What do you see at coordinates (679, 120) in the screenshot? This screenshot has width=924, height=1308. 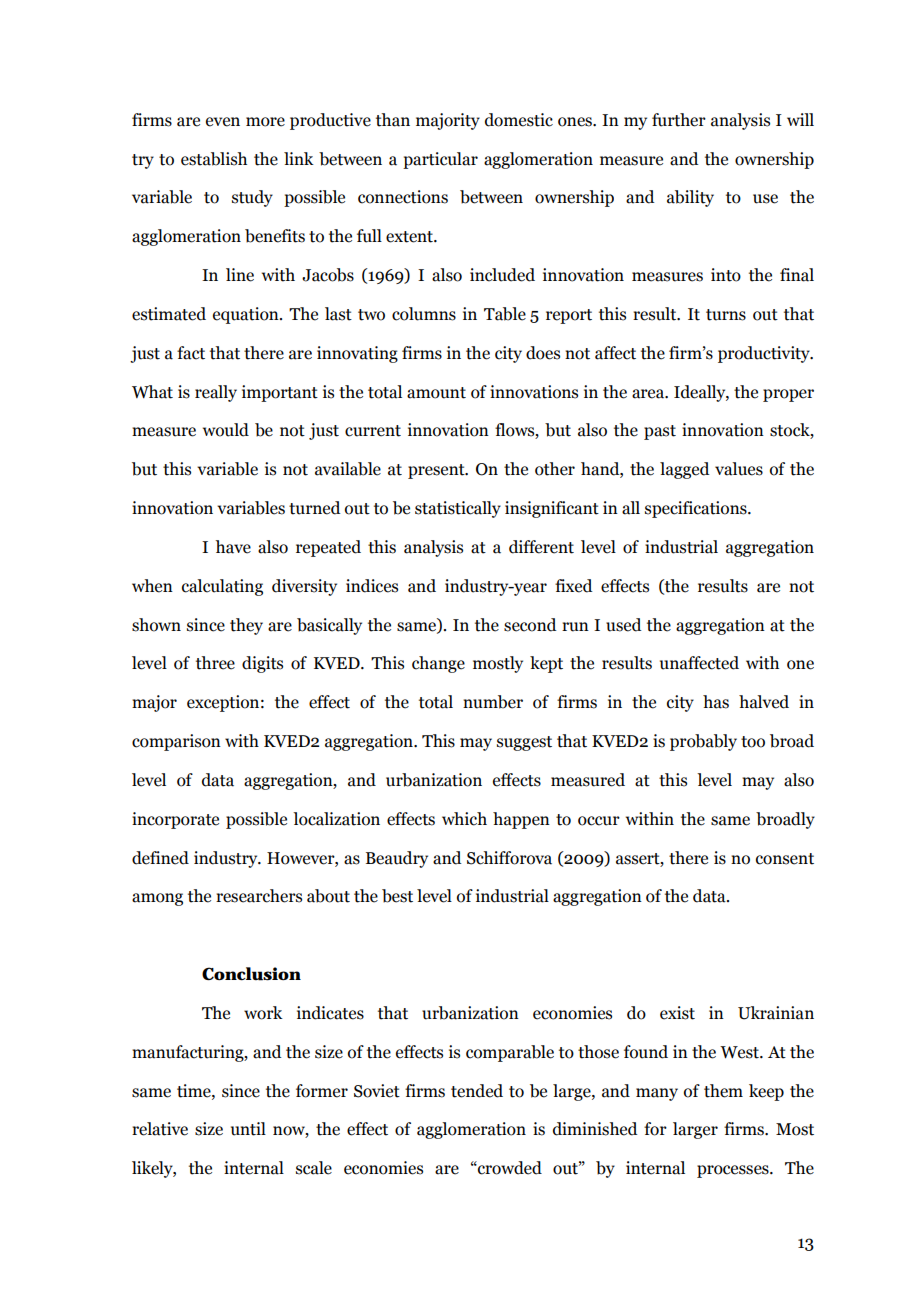 I see `further` at bounding box center [679, 120].
